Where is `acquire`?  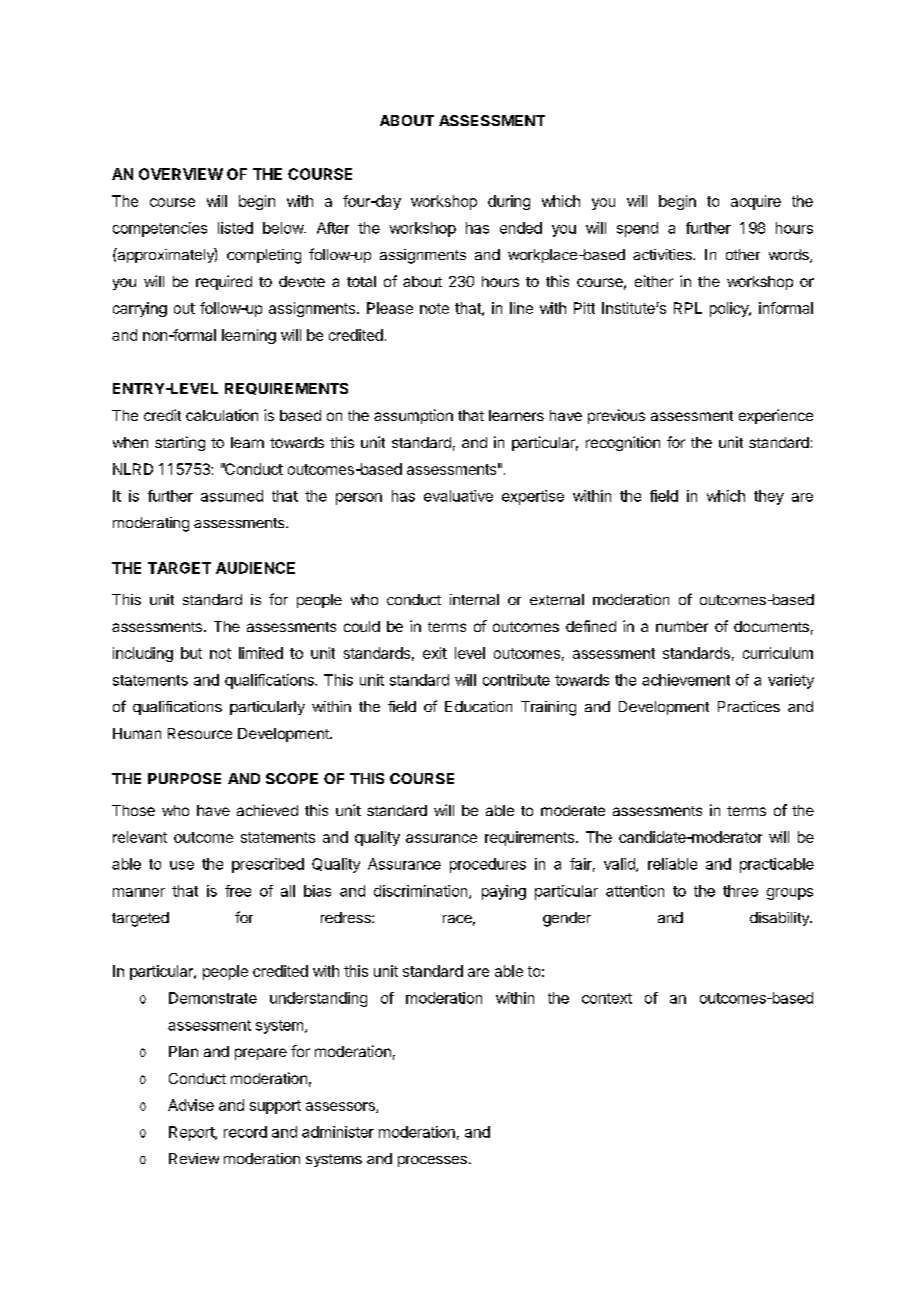
acquire is located at coordinates (756, 202).
